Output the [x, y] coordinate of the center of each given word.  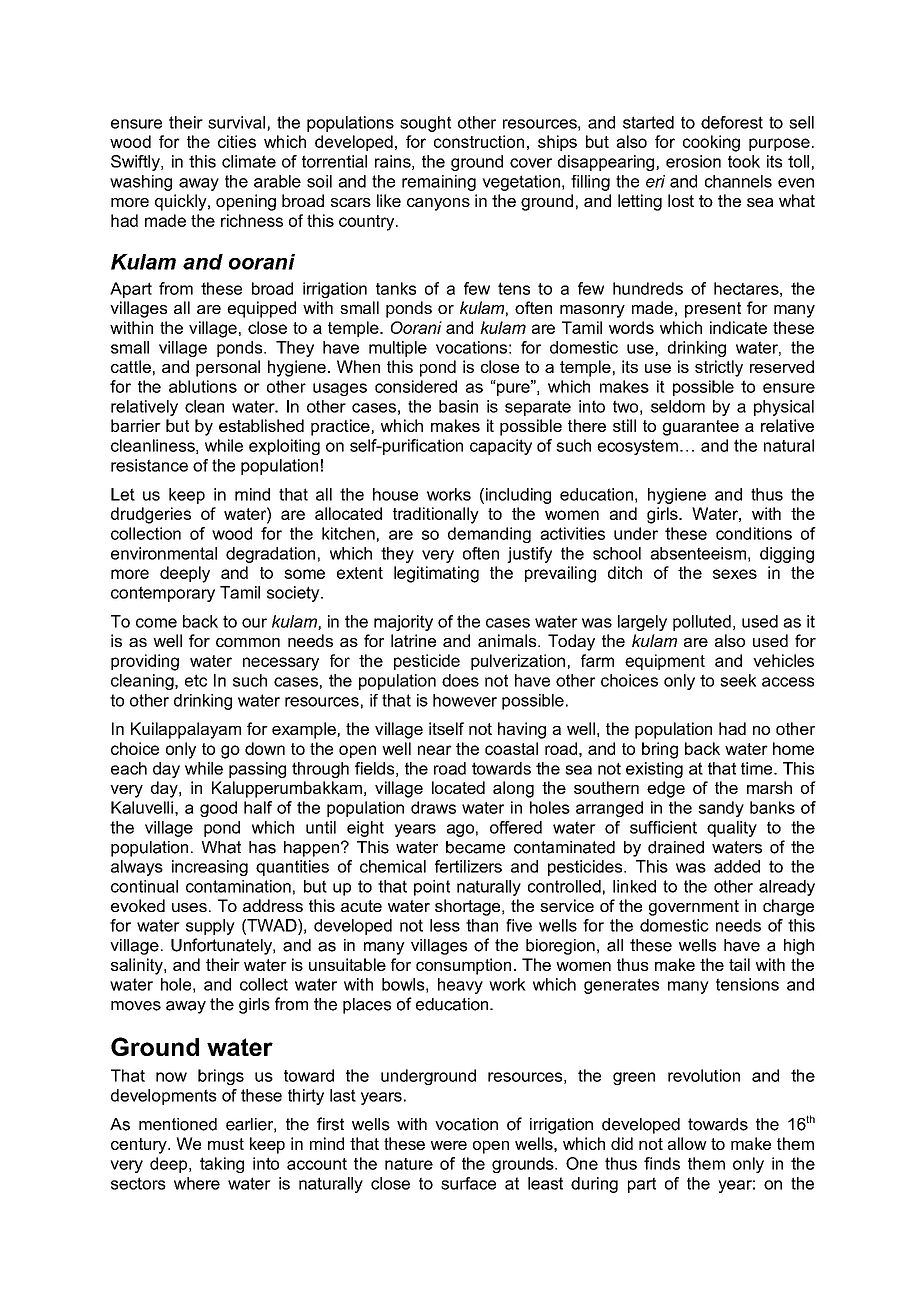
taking [222, 1165]
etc [196, 680]
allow [687, 1143]
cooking [711, 143]
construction [479, 141]
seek [738, 680]
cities [237, 141]
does [460, 680]
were [449, 1145]
